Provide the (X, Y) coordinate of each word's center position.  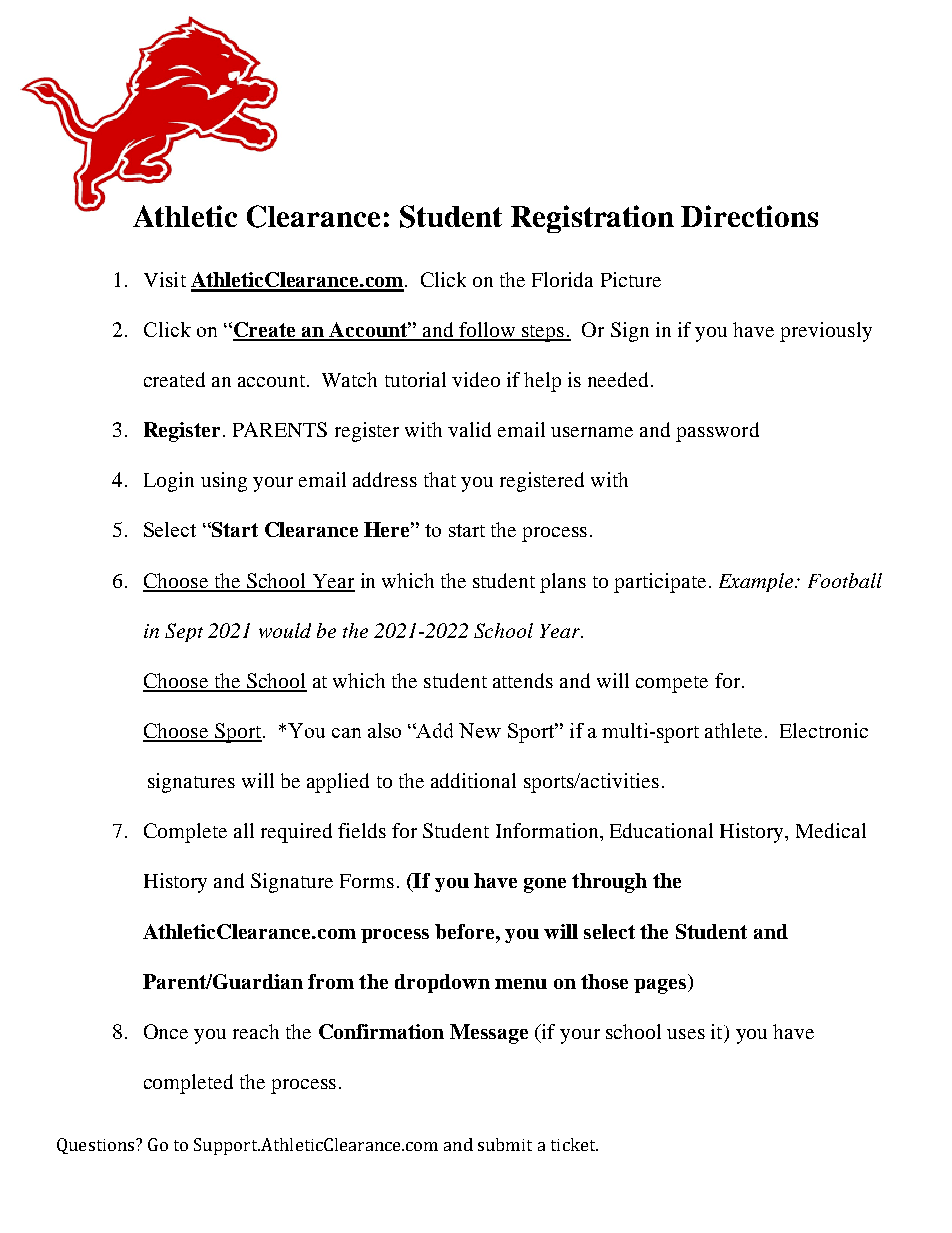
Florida (562, 279)
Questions (97, 1146)
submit (505, 1144)
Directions (749, 216)
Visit (165, 279)
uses (686, 1034)
